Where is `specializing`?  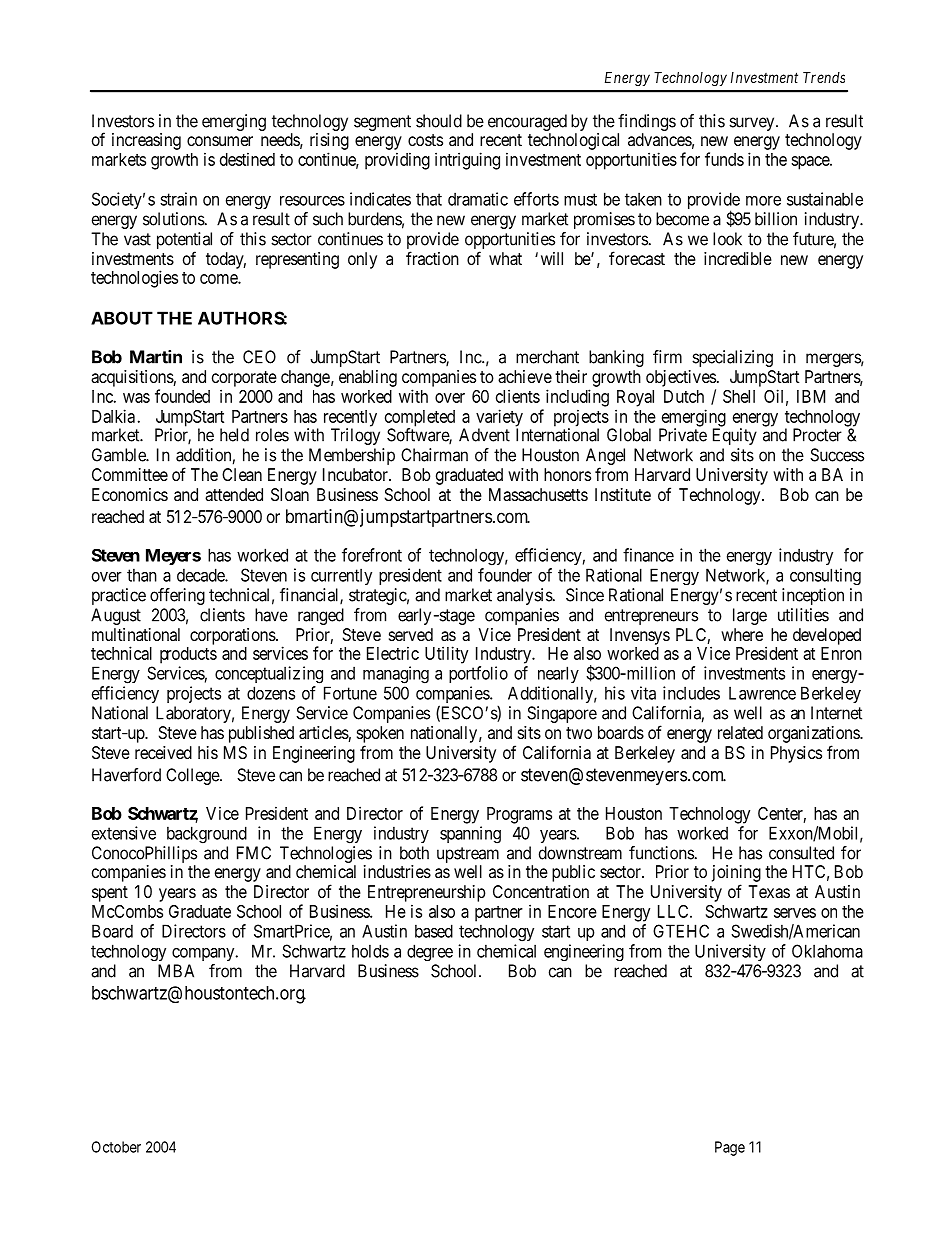
specializing is located at coordinates (732, 358).
